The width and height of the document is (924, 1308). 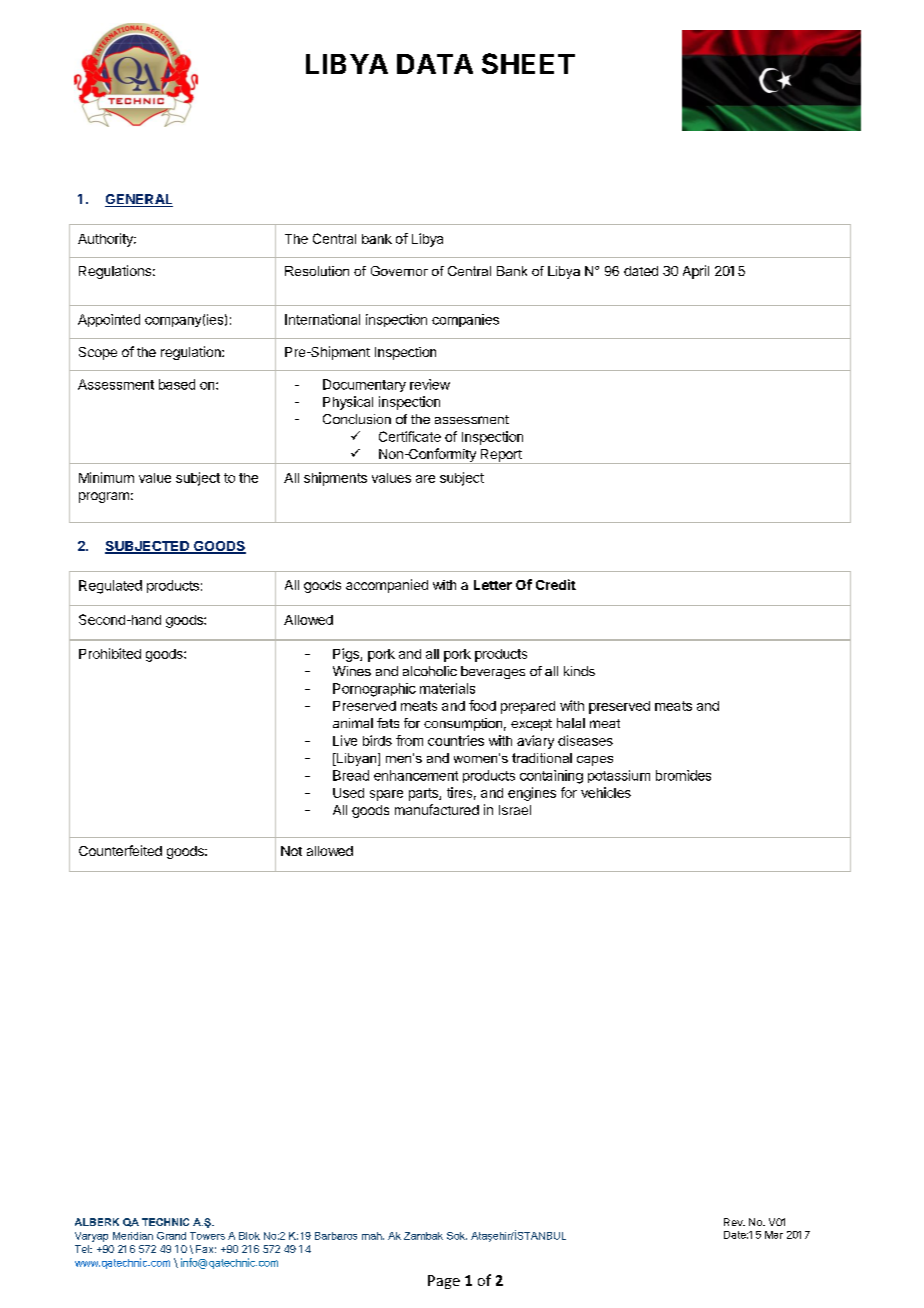 I want to click on alcoholic, so click(x=430, y=671).
